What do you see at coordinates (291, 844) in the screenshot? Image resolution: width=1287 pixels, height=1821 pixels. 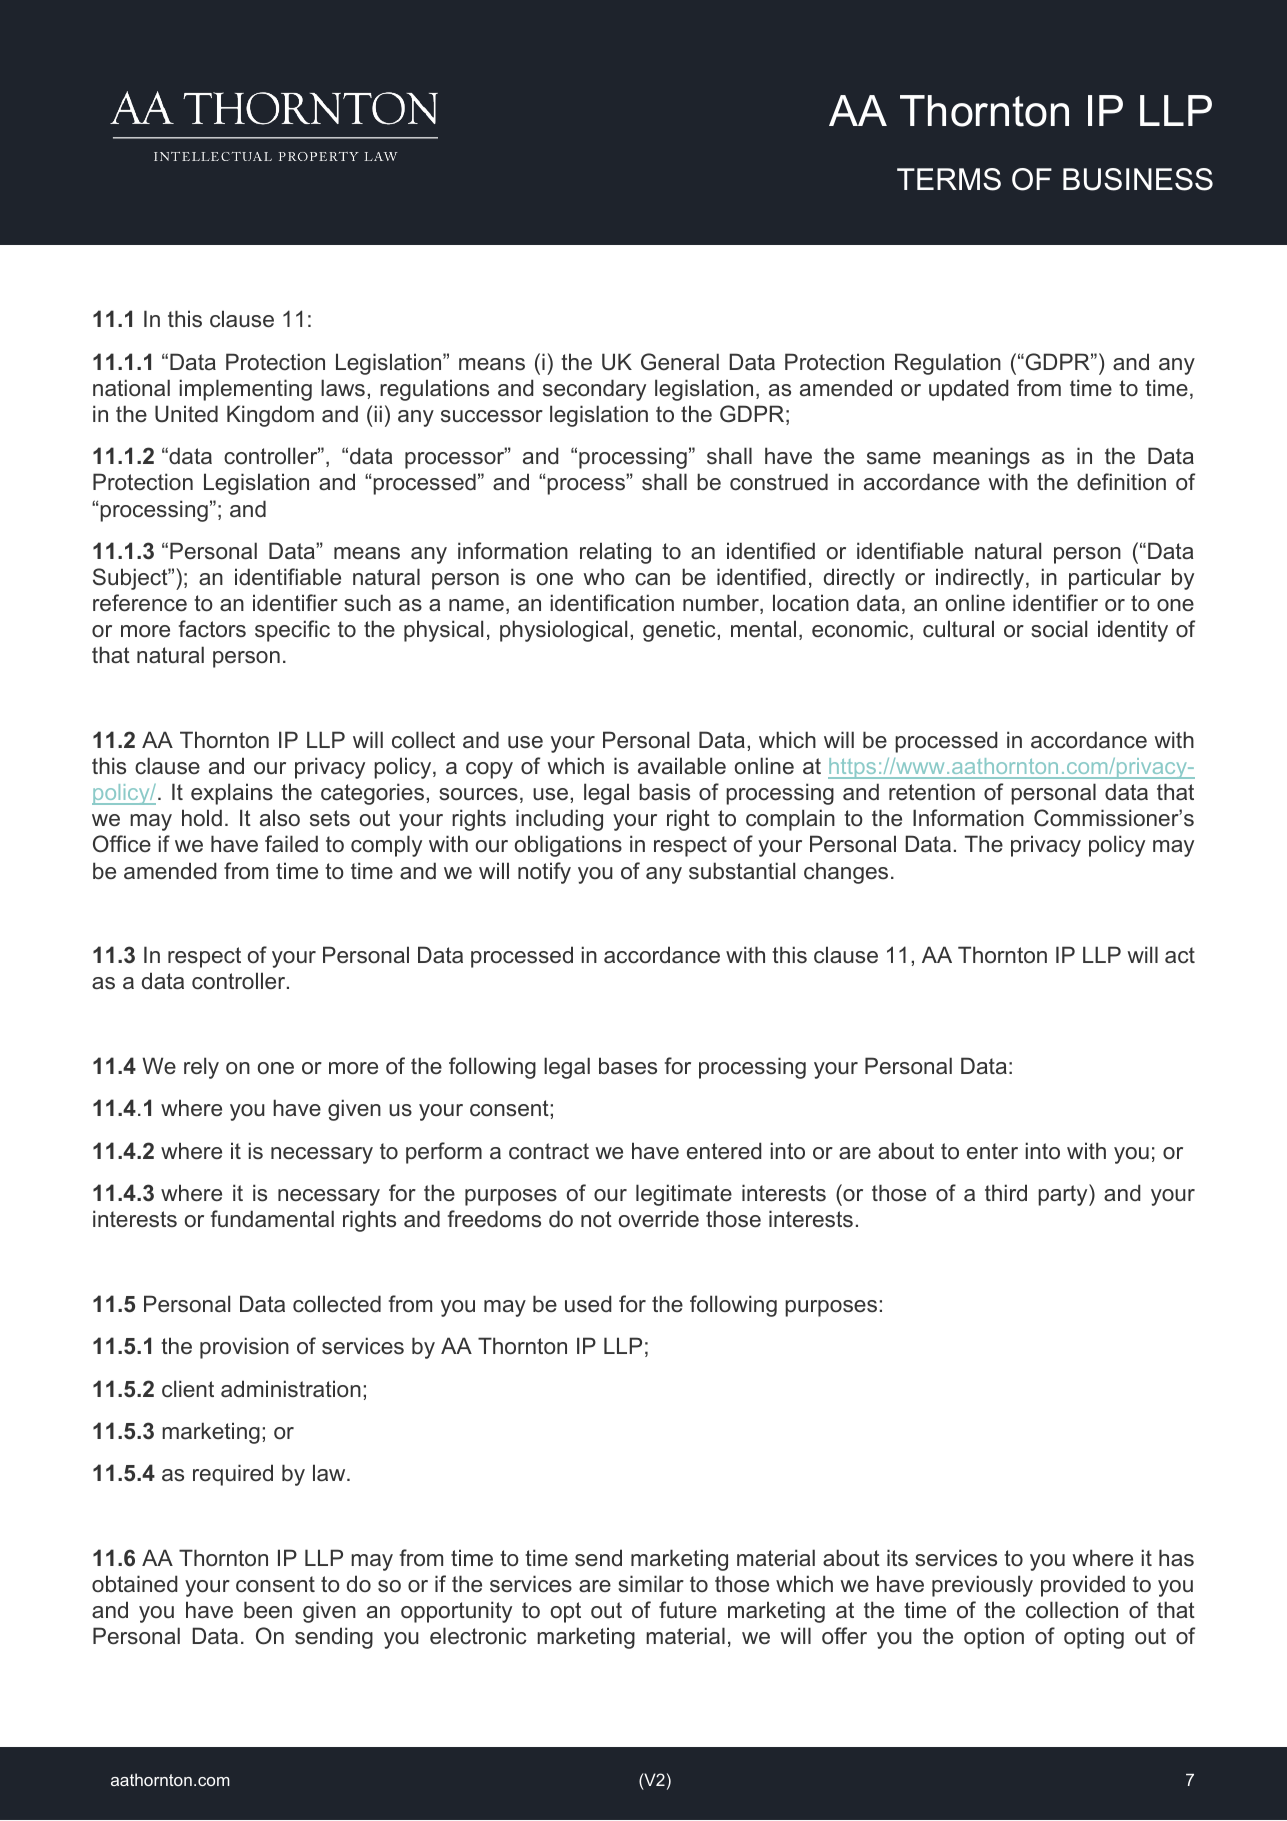 I see `failed` at bounding box center [291, 844].
